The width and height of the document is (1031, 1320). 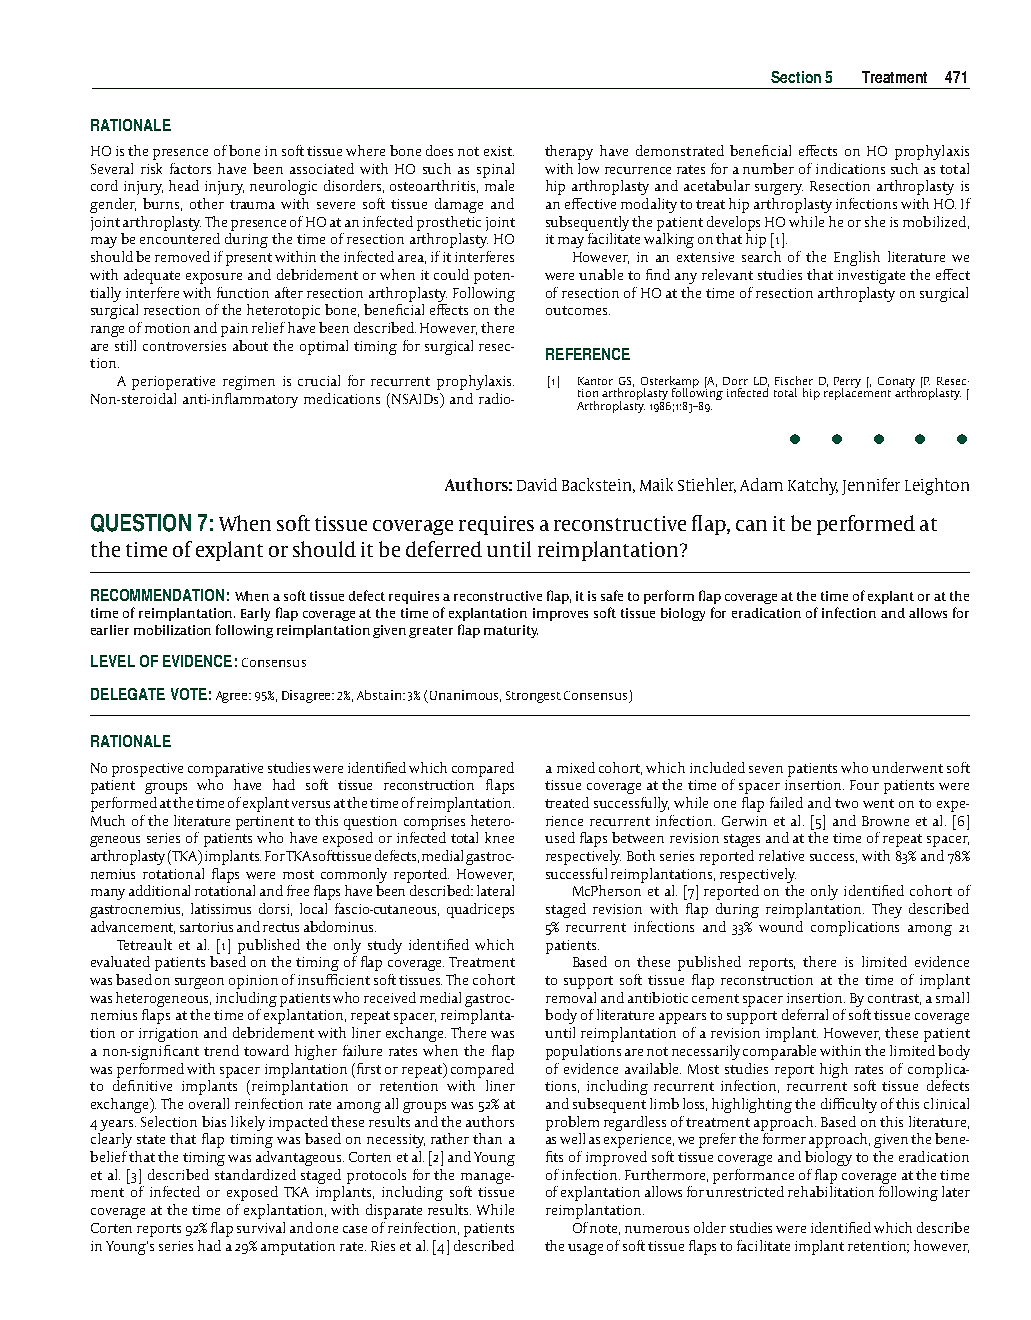 I want to click on Strongest, so click(x=533, y=697).
